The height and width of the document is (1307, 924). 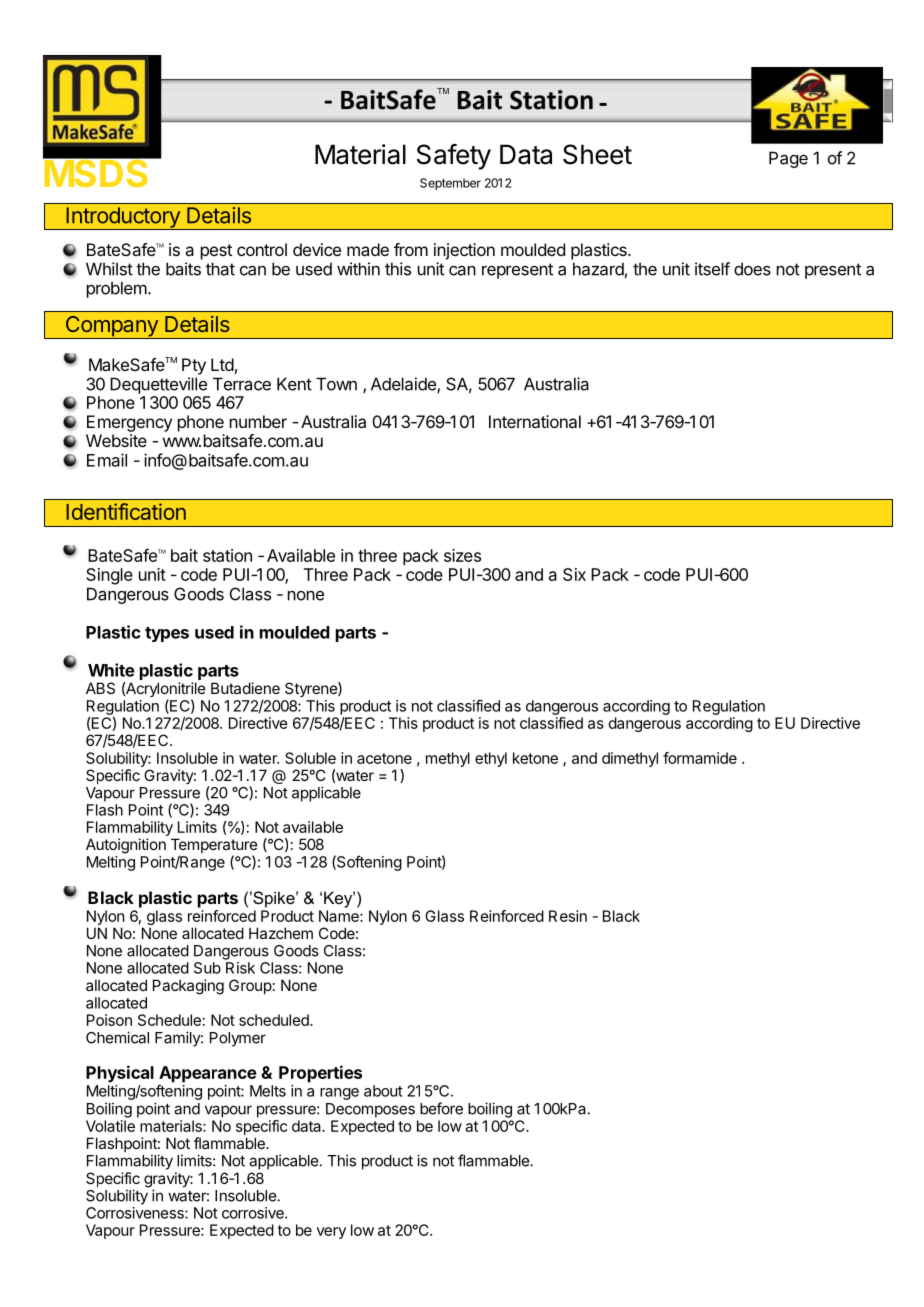 What do you see at coordinates (441, 1108) in the document?
I see `before` at bounding box center [441, 1108].
